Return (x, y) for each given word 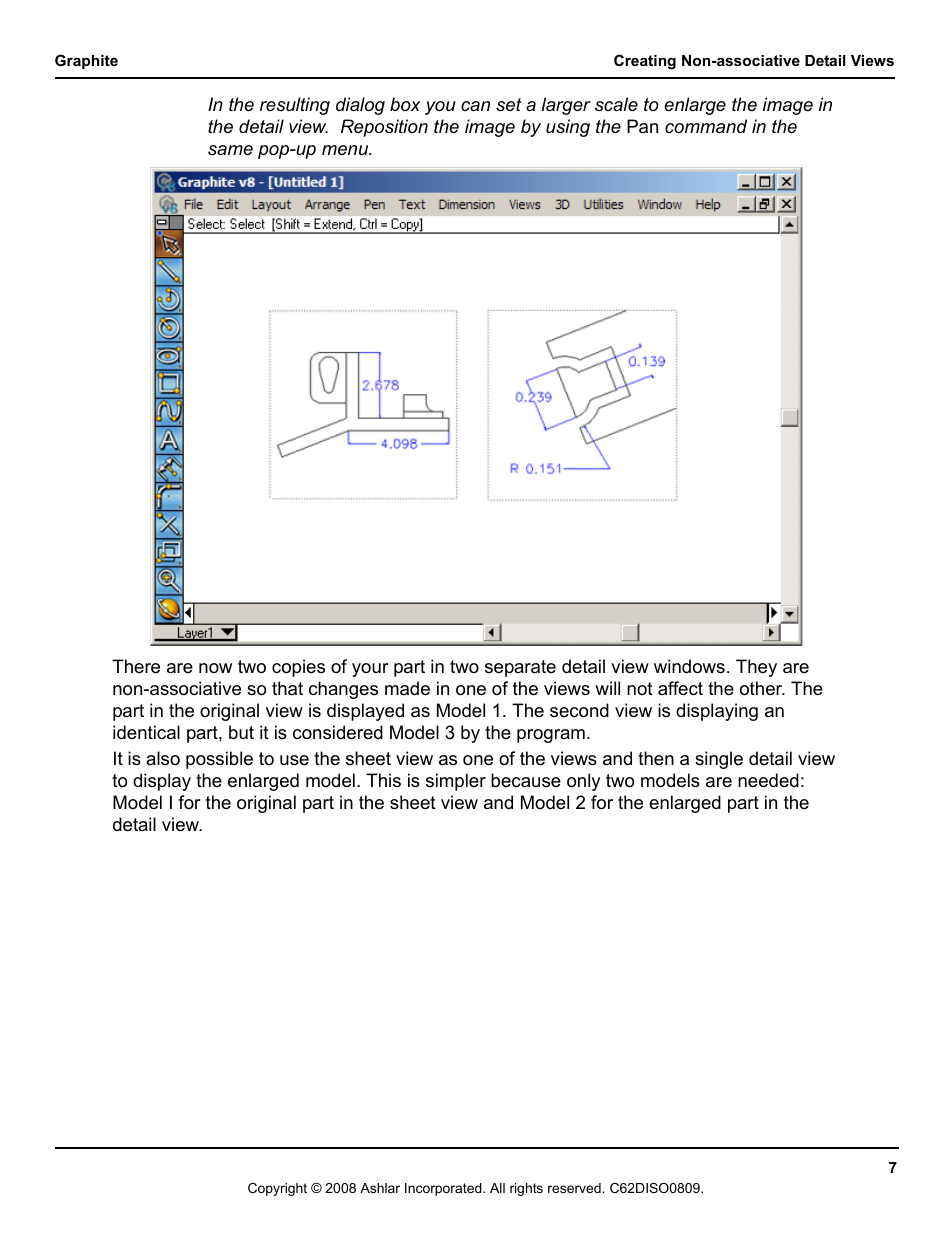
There (136, 666)
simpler (456, 782)
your (370, 670)
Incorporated (444, 1189)
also (163, 758)
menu (346, 150)
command (706, 126)
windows (689, 666)
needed (768, 780)
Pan (642, 126)
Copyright (277, 1189)
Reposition (384, 128)
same (230, 150)
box (405, 104)
